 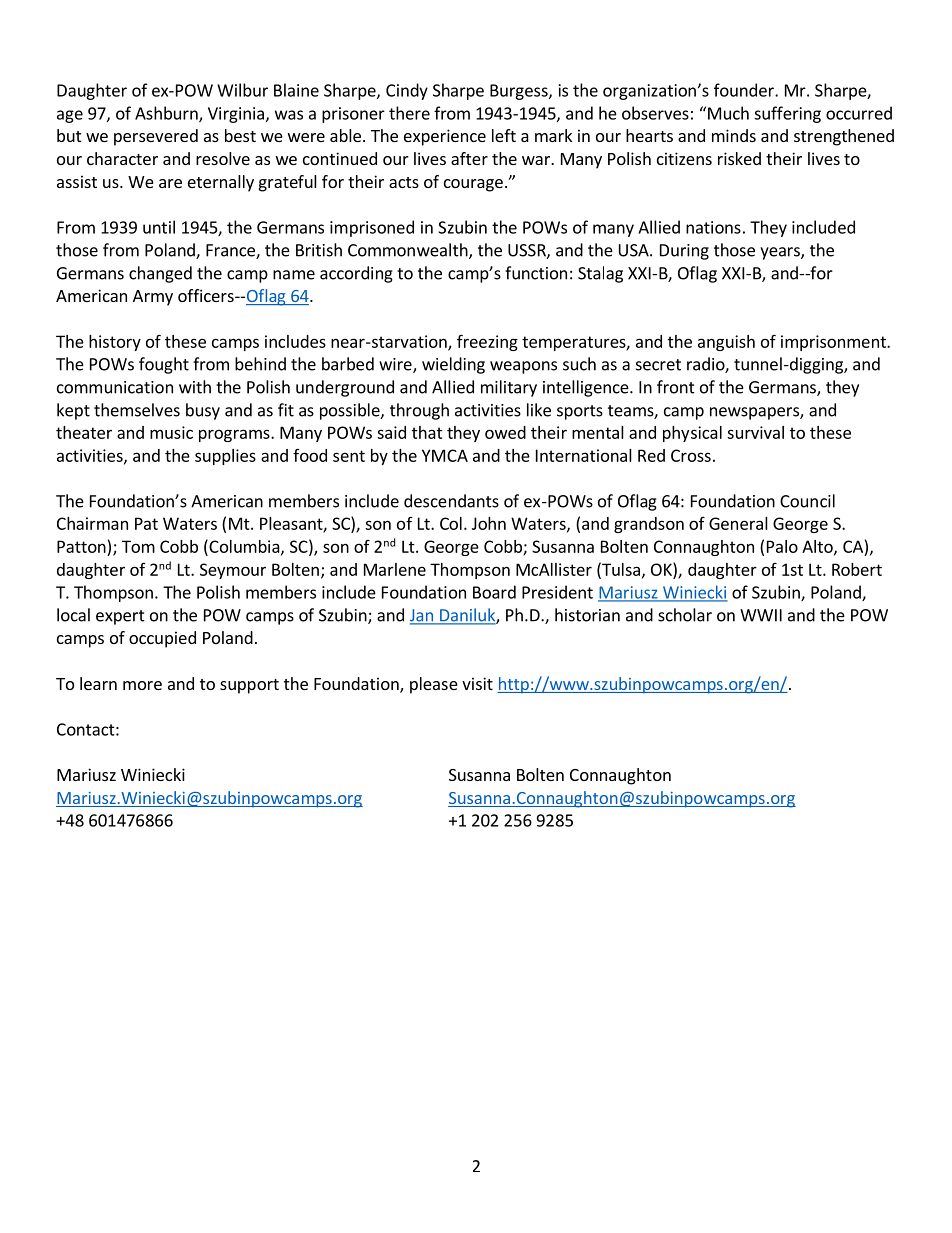 I want to click on Tom, so click(x=138, y=546).
